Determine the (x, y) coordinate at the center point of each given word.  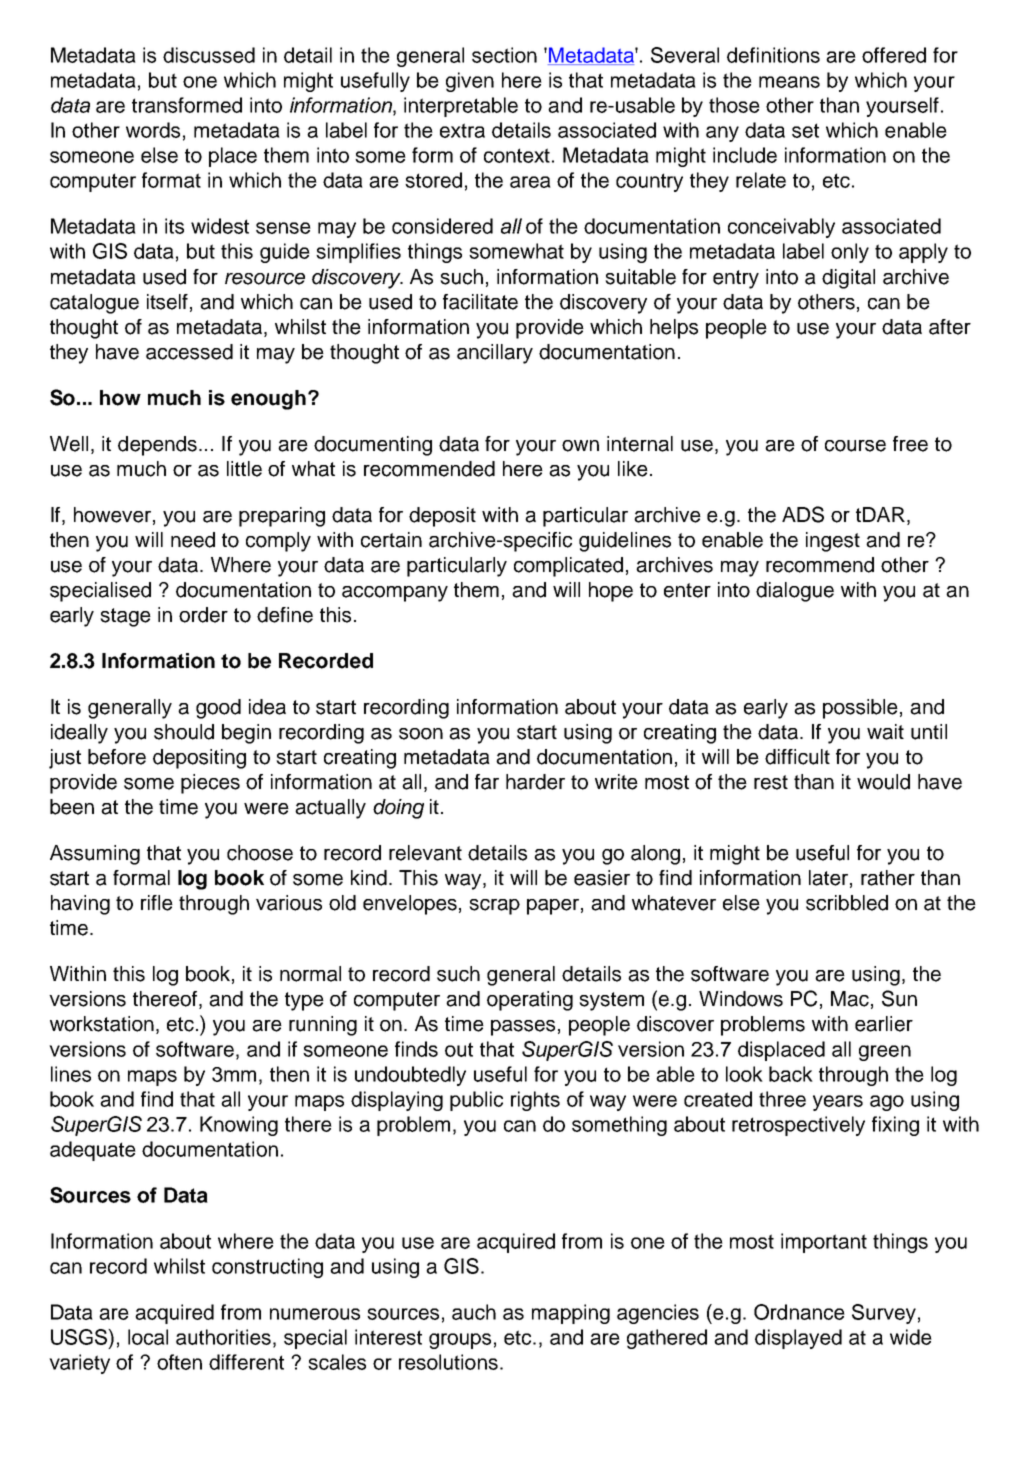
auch (474, 1312)
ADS (803, 514)
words (153, 130)
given (470, 82)
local (148, 1337)
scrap (494, 907)
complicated (568, 567)
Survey (884, 1314)
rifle (157, 903)
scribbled (847, 903)
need (193, 540)
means (789, 82)
